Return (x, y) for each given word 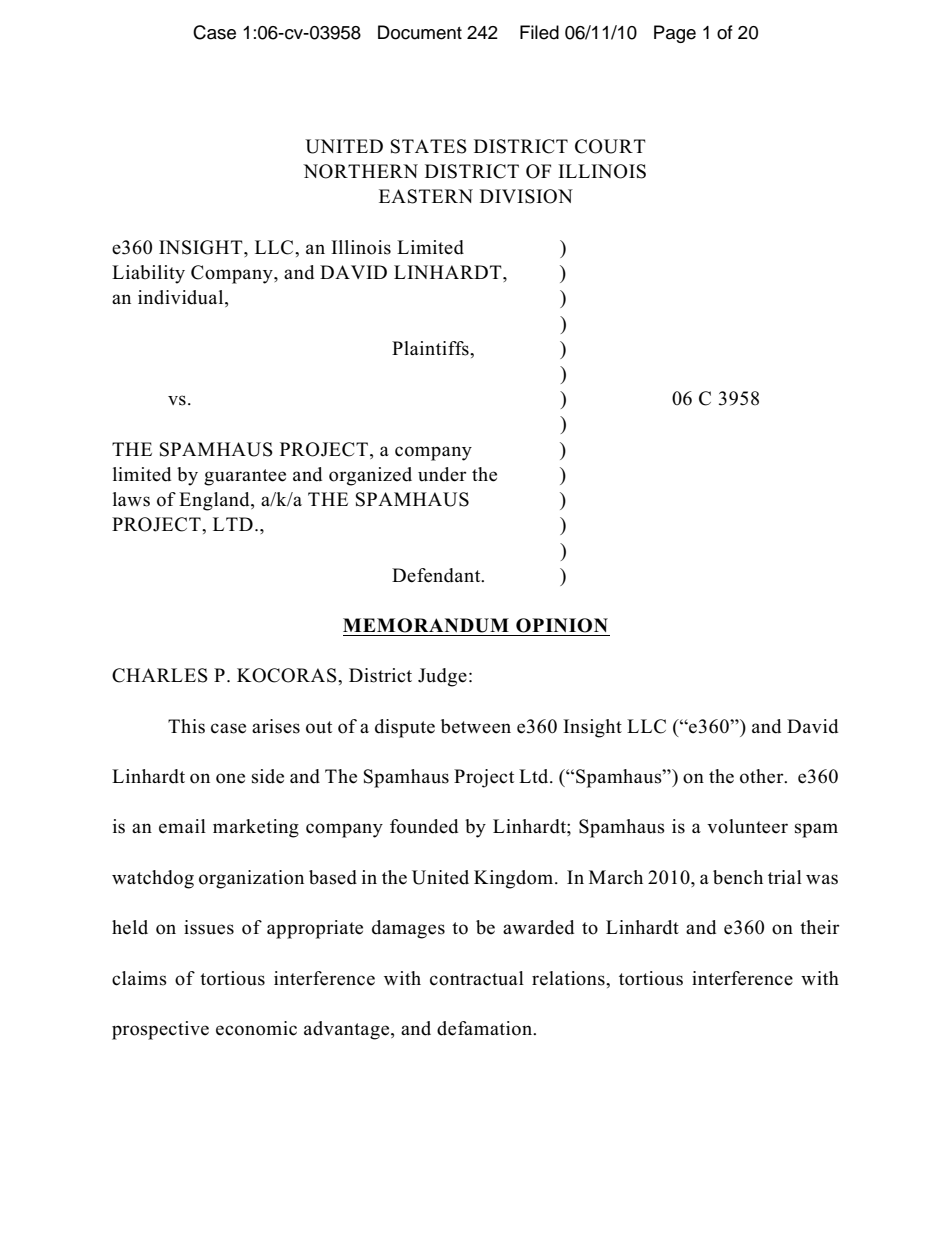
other (763, 776)
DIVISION (526, 196)
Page (675, 34)
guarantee (245, 477)
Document (420, 32)
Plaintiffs (431, 348)
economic (256, 1028)
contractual (477, 978)
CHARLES (160, 675)
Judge (442, 677)
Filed (539, 32)
